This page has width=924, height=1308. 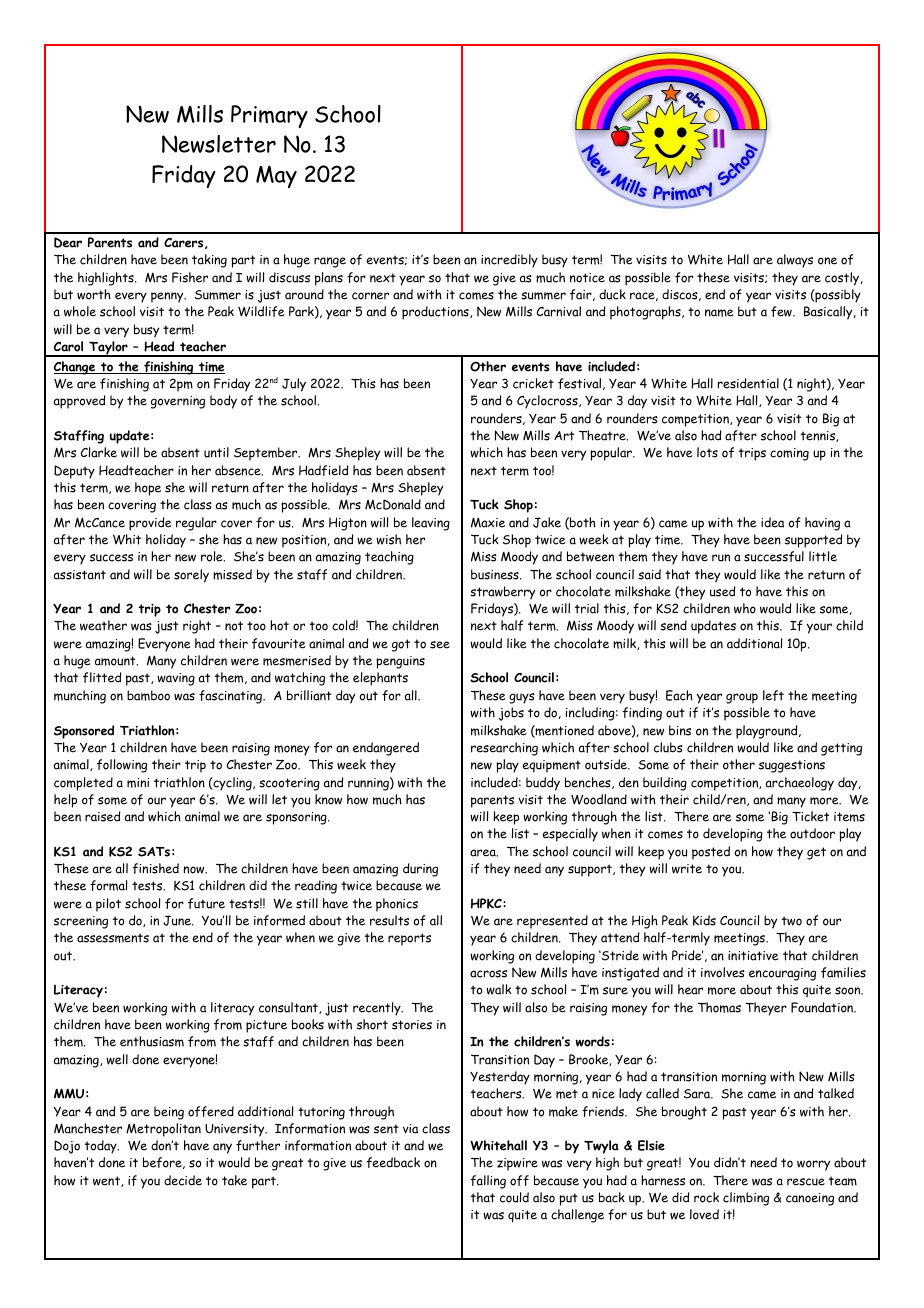 I want to click on incredibly, so click(x=509, y=261).
